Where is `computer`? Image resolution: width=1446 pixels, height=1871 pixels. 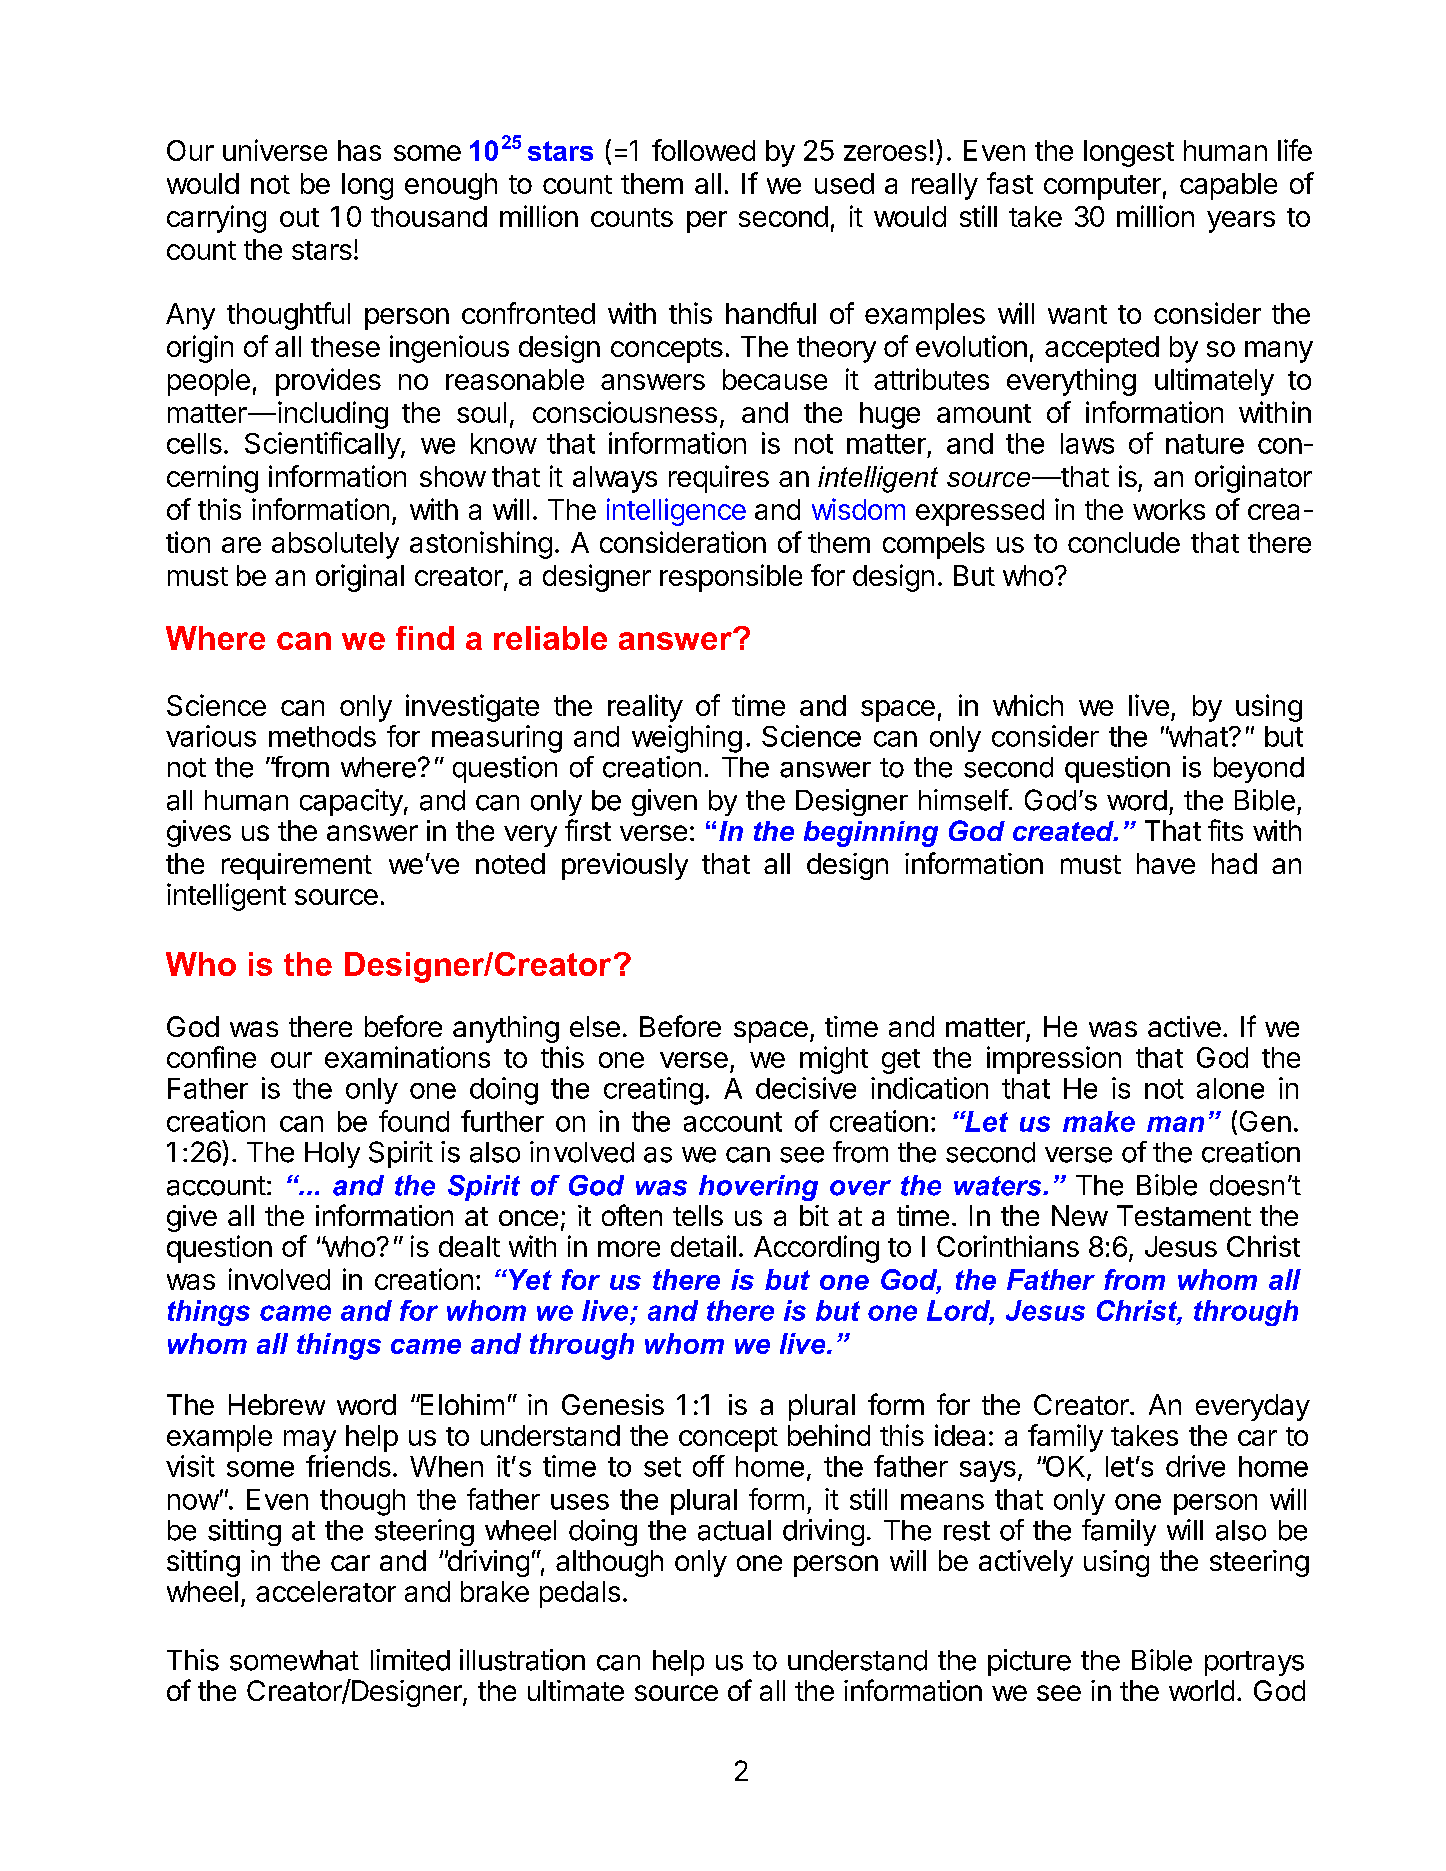
computer is located at coordinates (1102, 187).
